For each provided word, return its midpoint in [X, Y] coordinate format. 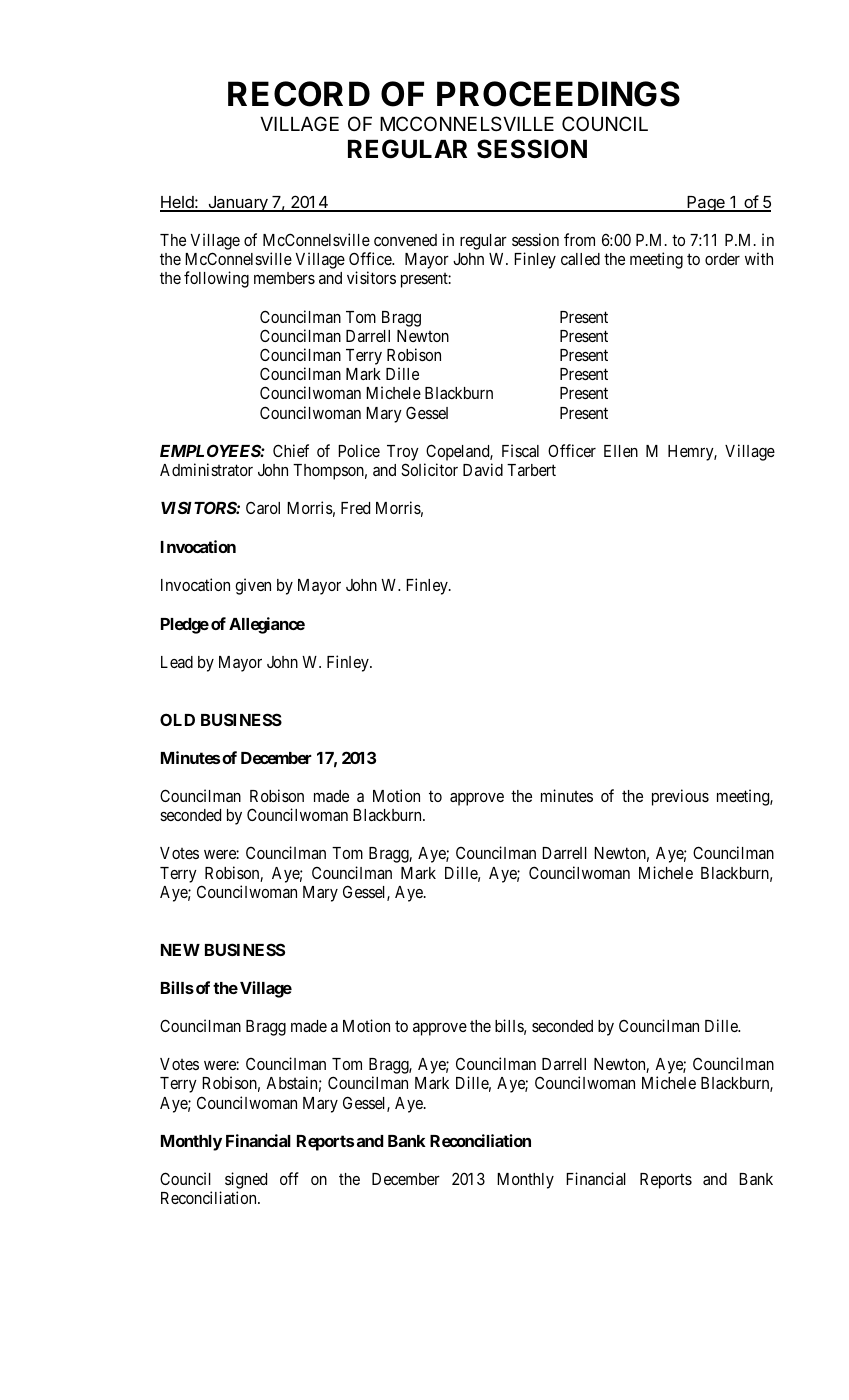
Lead [177, 662]
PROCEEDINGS [558, 94]
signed [246, 1182]
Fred [355, 508]
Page [706, 204]
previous [680, 797]
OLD [177, 719]
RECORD [299, 94]
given [253, 586]
